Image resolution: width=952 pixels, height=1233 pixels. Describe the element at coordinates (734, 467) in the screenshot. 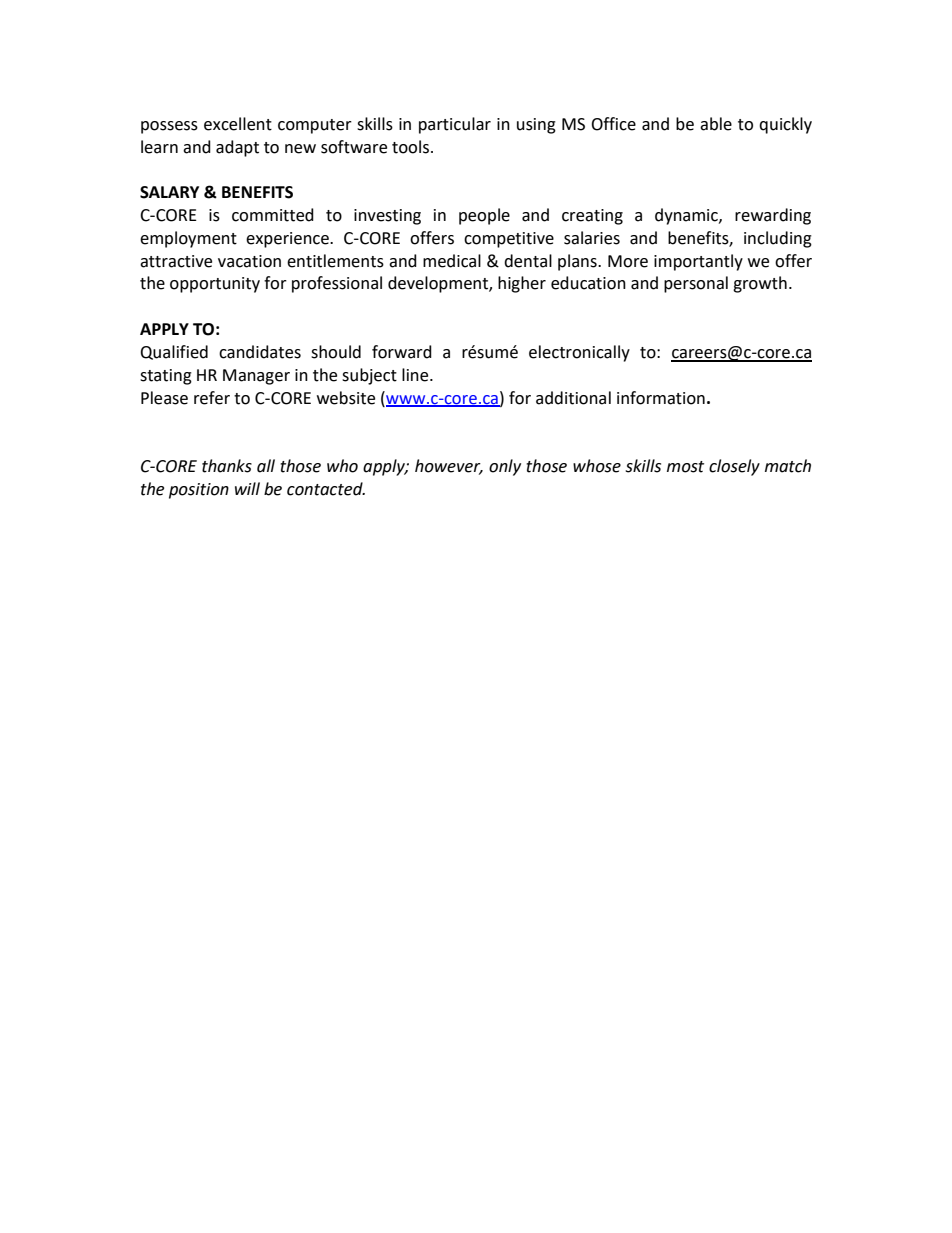

I see `closely` at that location.
